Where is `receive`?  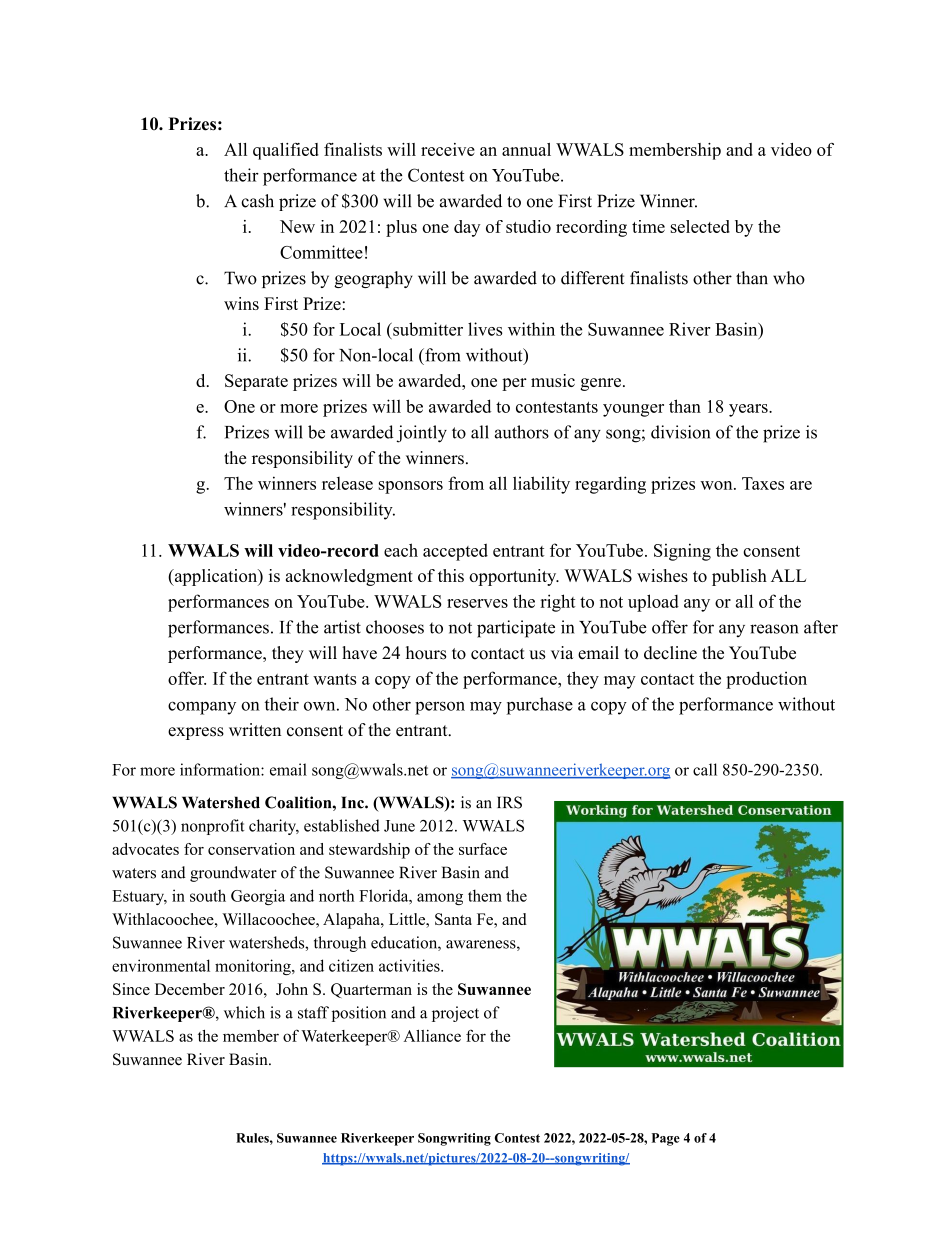 receive is located at coordinates (448, 149).
